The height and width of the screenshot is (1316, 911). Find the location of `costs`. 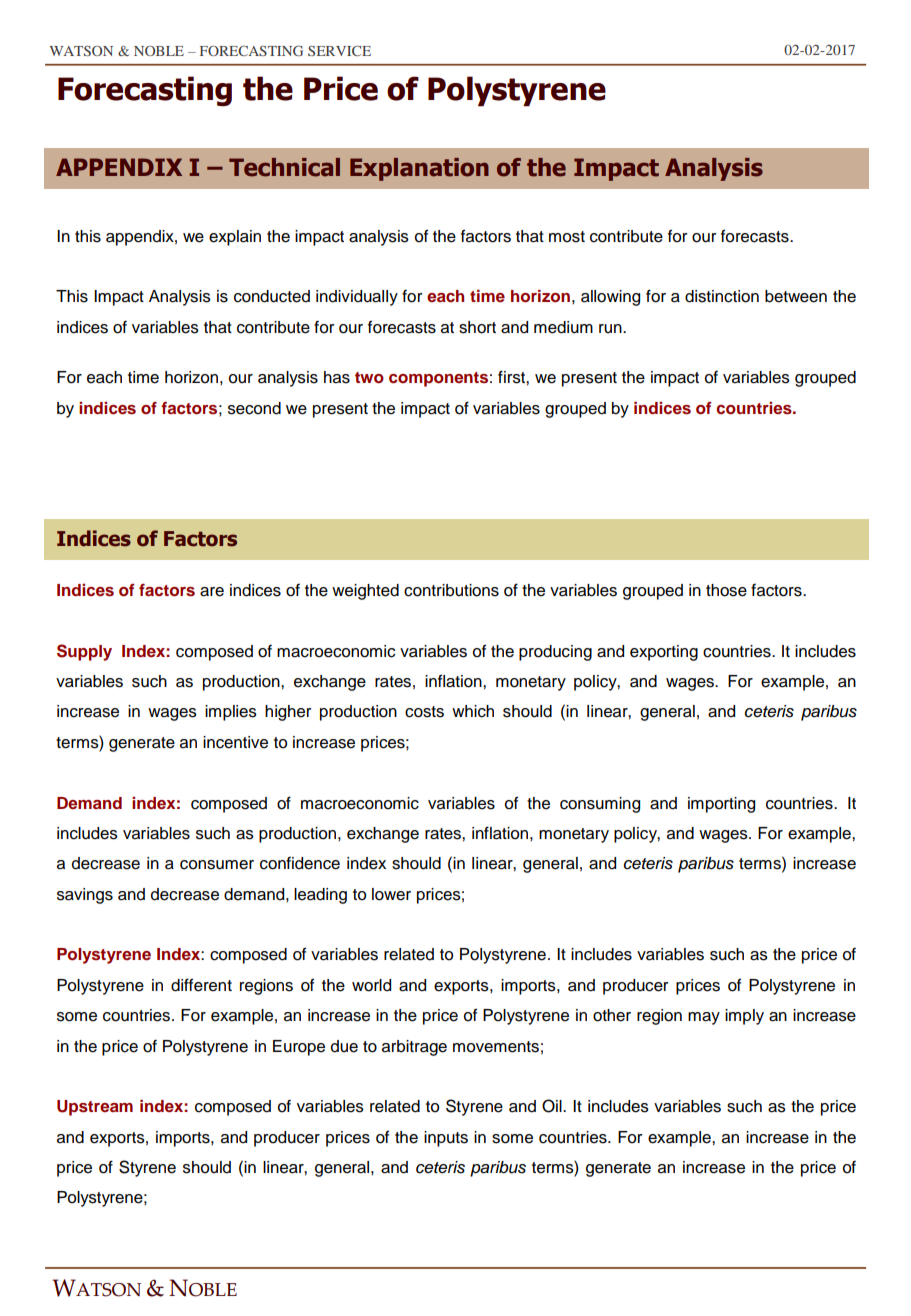

costs is located at coordinates (424, 712).
